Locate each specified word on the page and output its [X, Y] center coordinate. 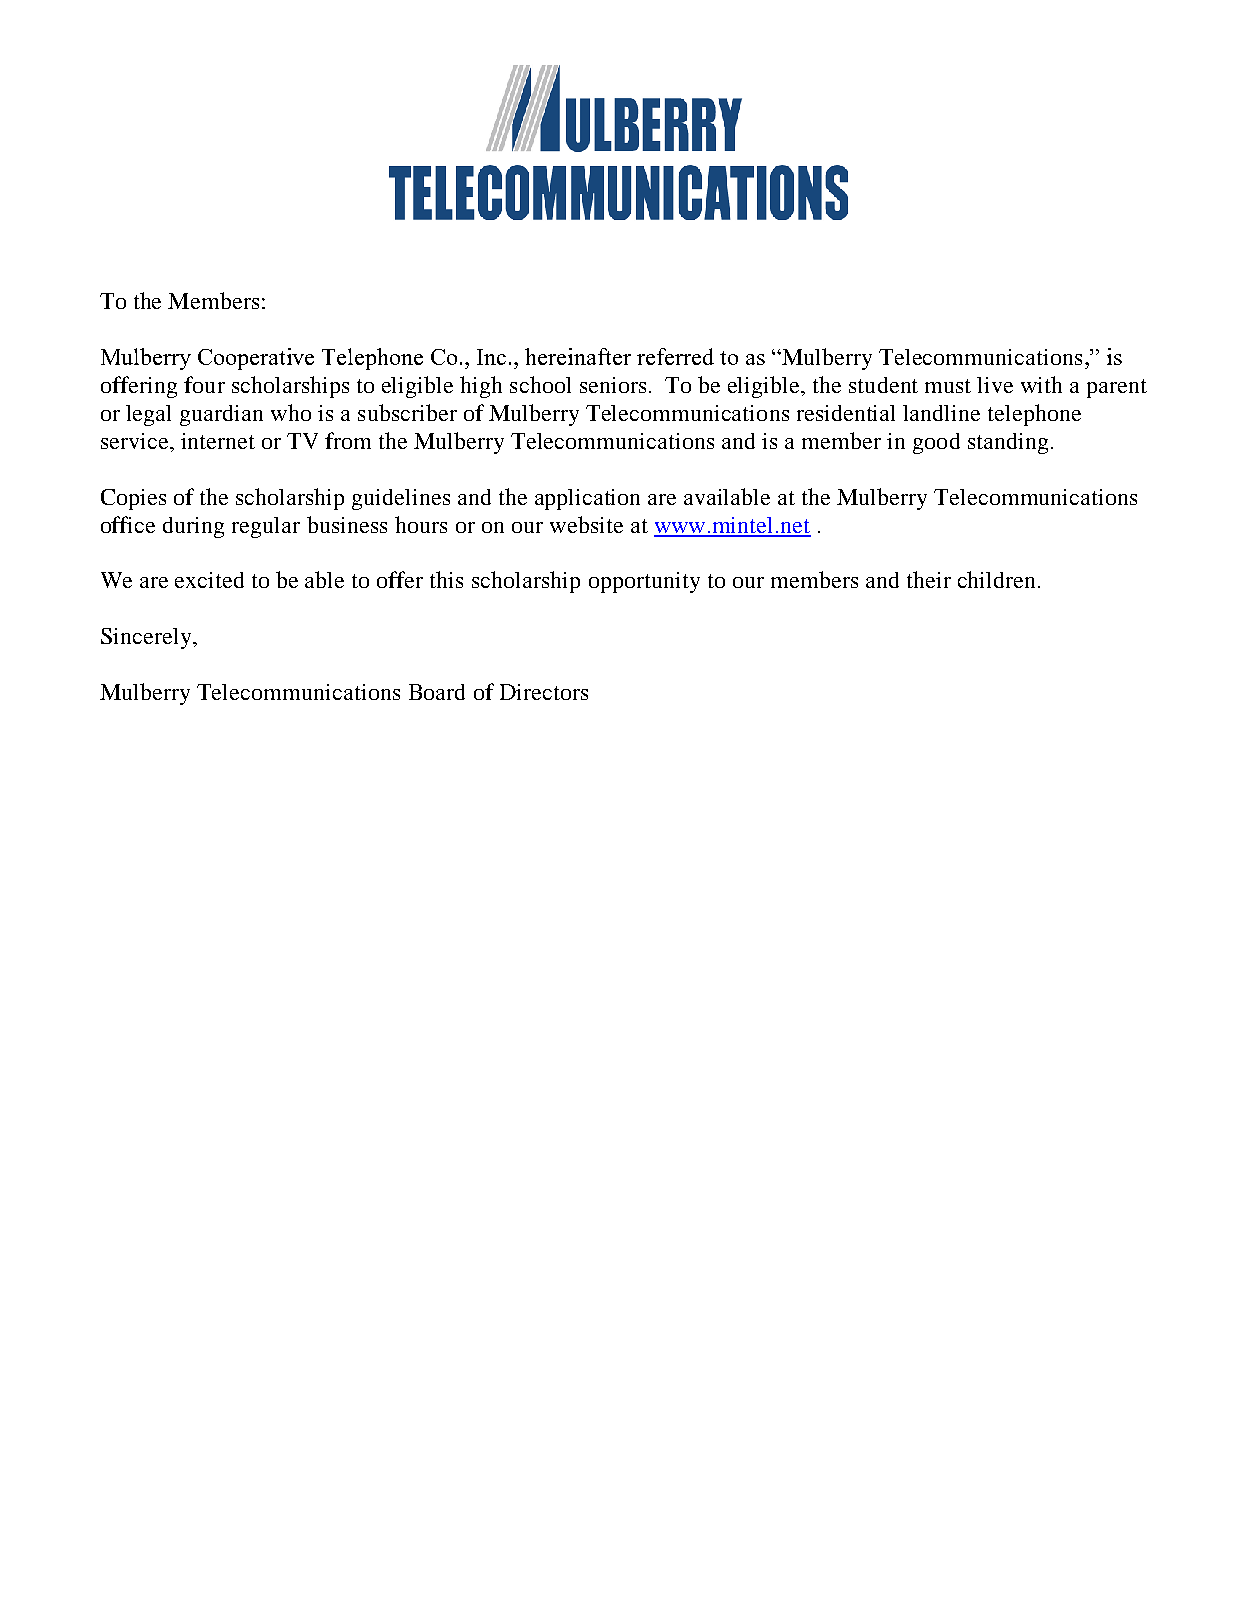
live [995, 385]
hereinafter [578, 356]
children [996, 579]
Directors [544, 692]
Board [437, 692]
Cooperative [256, 359]
